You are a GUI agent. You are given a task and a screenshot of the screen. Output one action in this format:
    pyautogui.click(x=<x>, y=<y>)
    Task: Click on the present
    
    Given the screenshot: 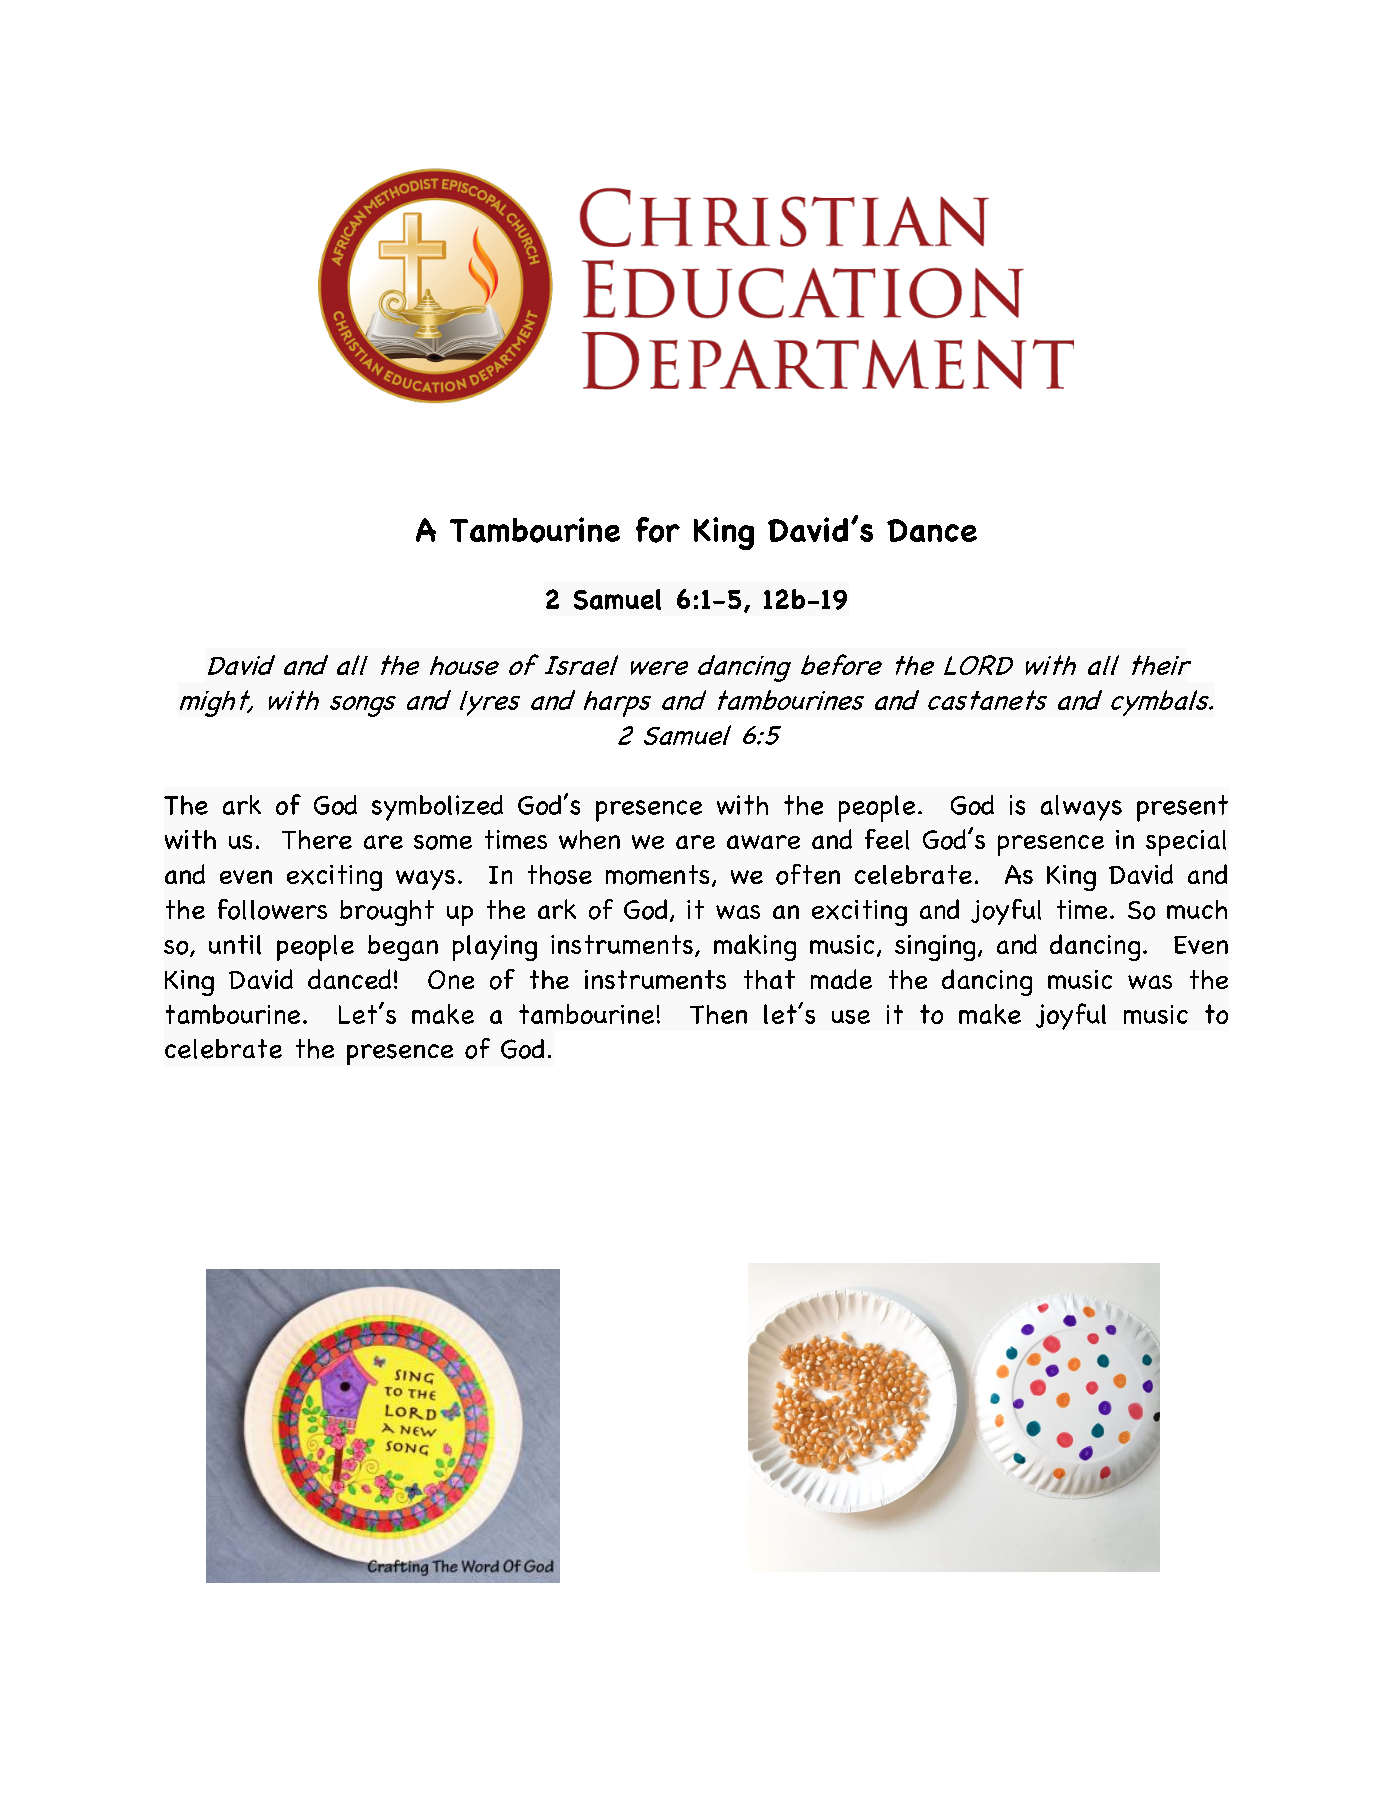 What is the action you would take?
    pyautogui.click(x=1182, y=808)
